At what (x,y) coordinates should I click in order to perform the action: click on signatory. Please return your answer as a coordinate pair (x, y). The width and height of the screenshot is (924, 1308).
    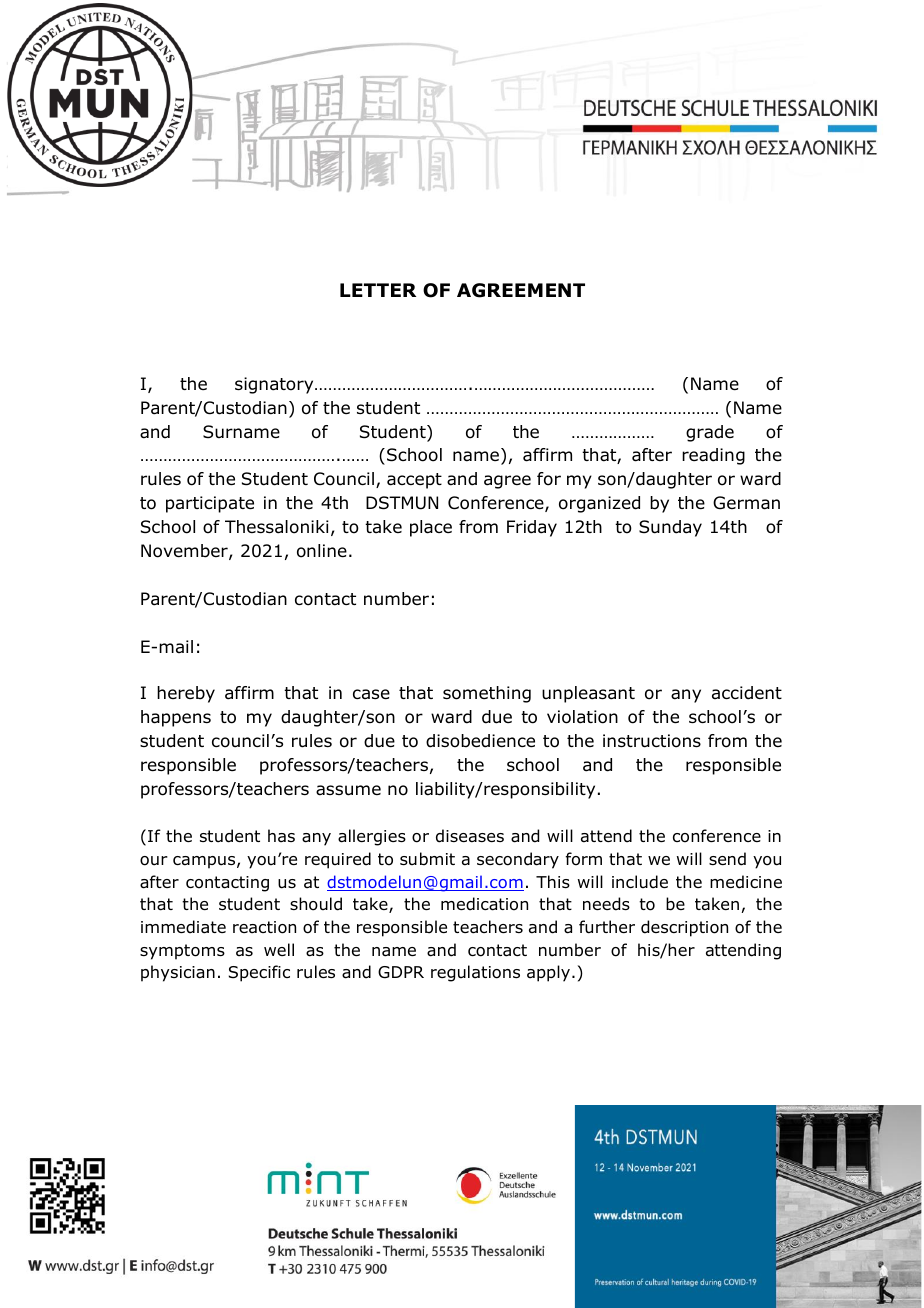
    Looking at the image, I should click on (275, 385).
